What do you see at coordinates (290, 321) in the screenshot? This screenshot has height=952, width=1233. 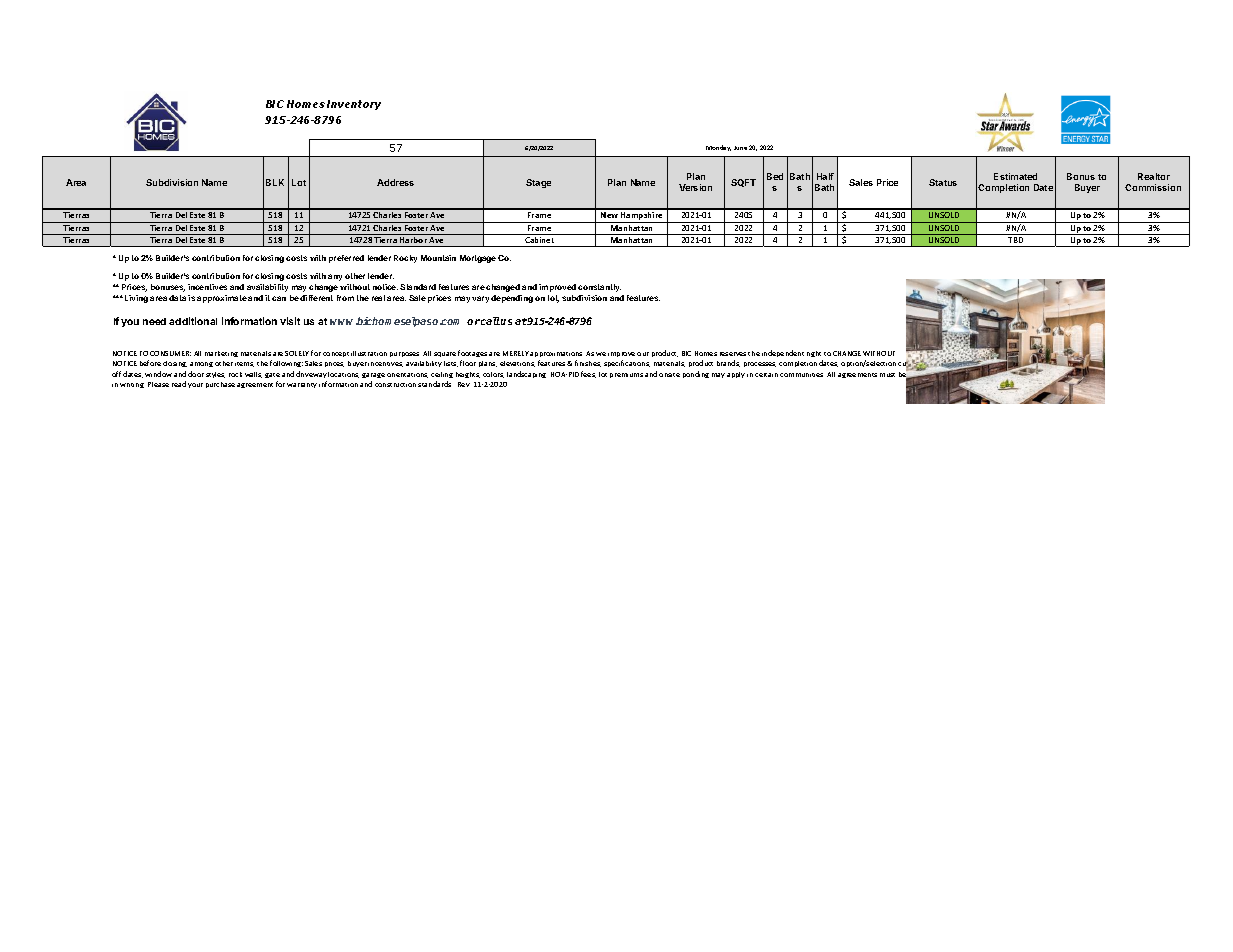 I see `visit` at bounding box center [290, 321].
